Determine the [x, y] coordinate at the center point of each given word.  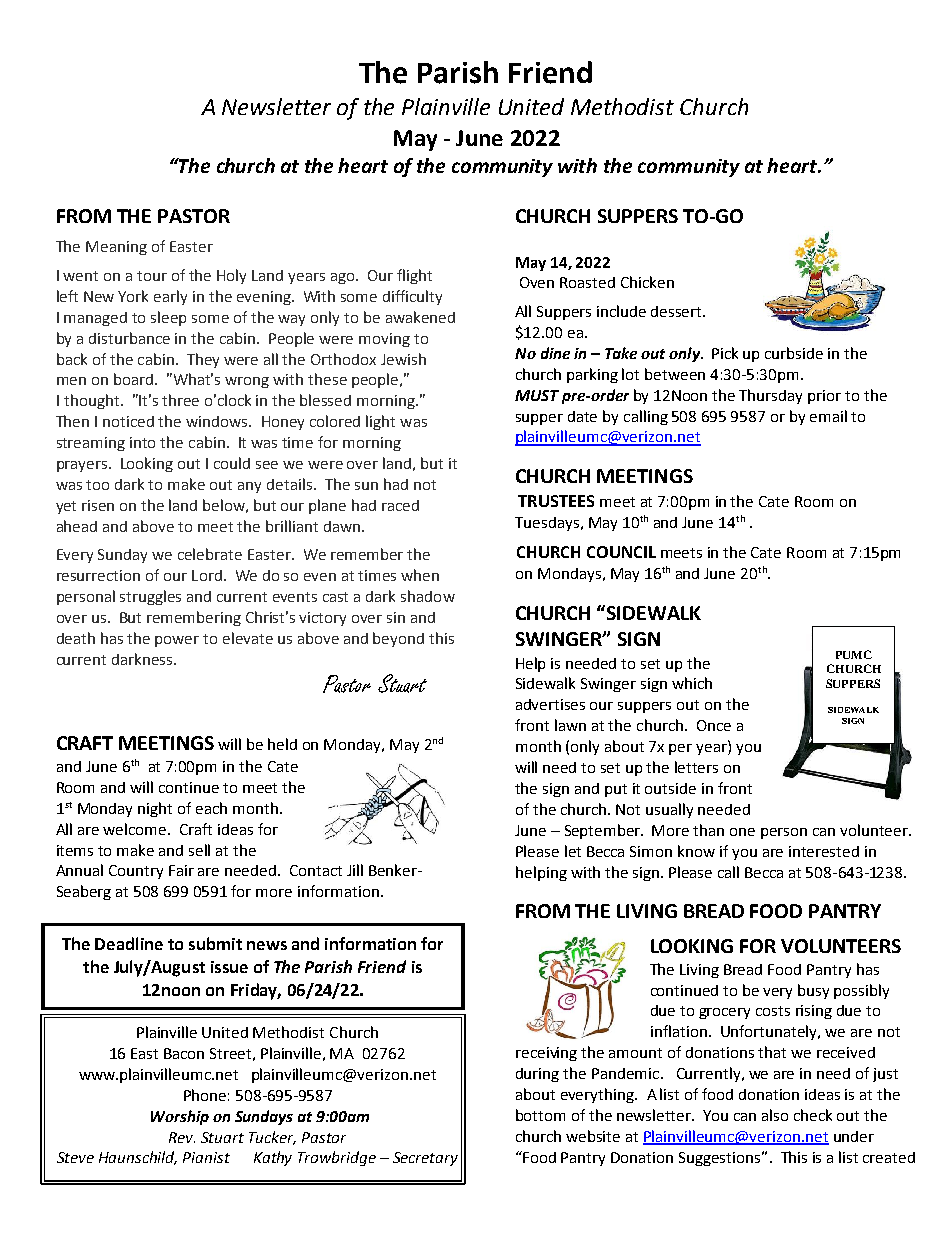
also [775, 1115]
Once [714, 725]
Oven [537, 282]
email [828, 416]
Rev [182, 1137]
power [177, 641]
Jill [355, 870]
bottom [540, 1115]
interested [824, 851]
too [97, 485]
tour [152, 276]
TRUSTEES [556, 501]
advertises [550, 704]
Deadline [129, 943]
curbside [794, 353]
